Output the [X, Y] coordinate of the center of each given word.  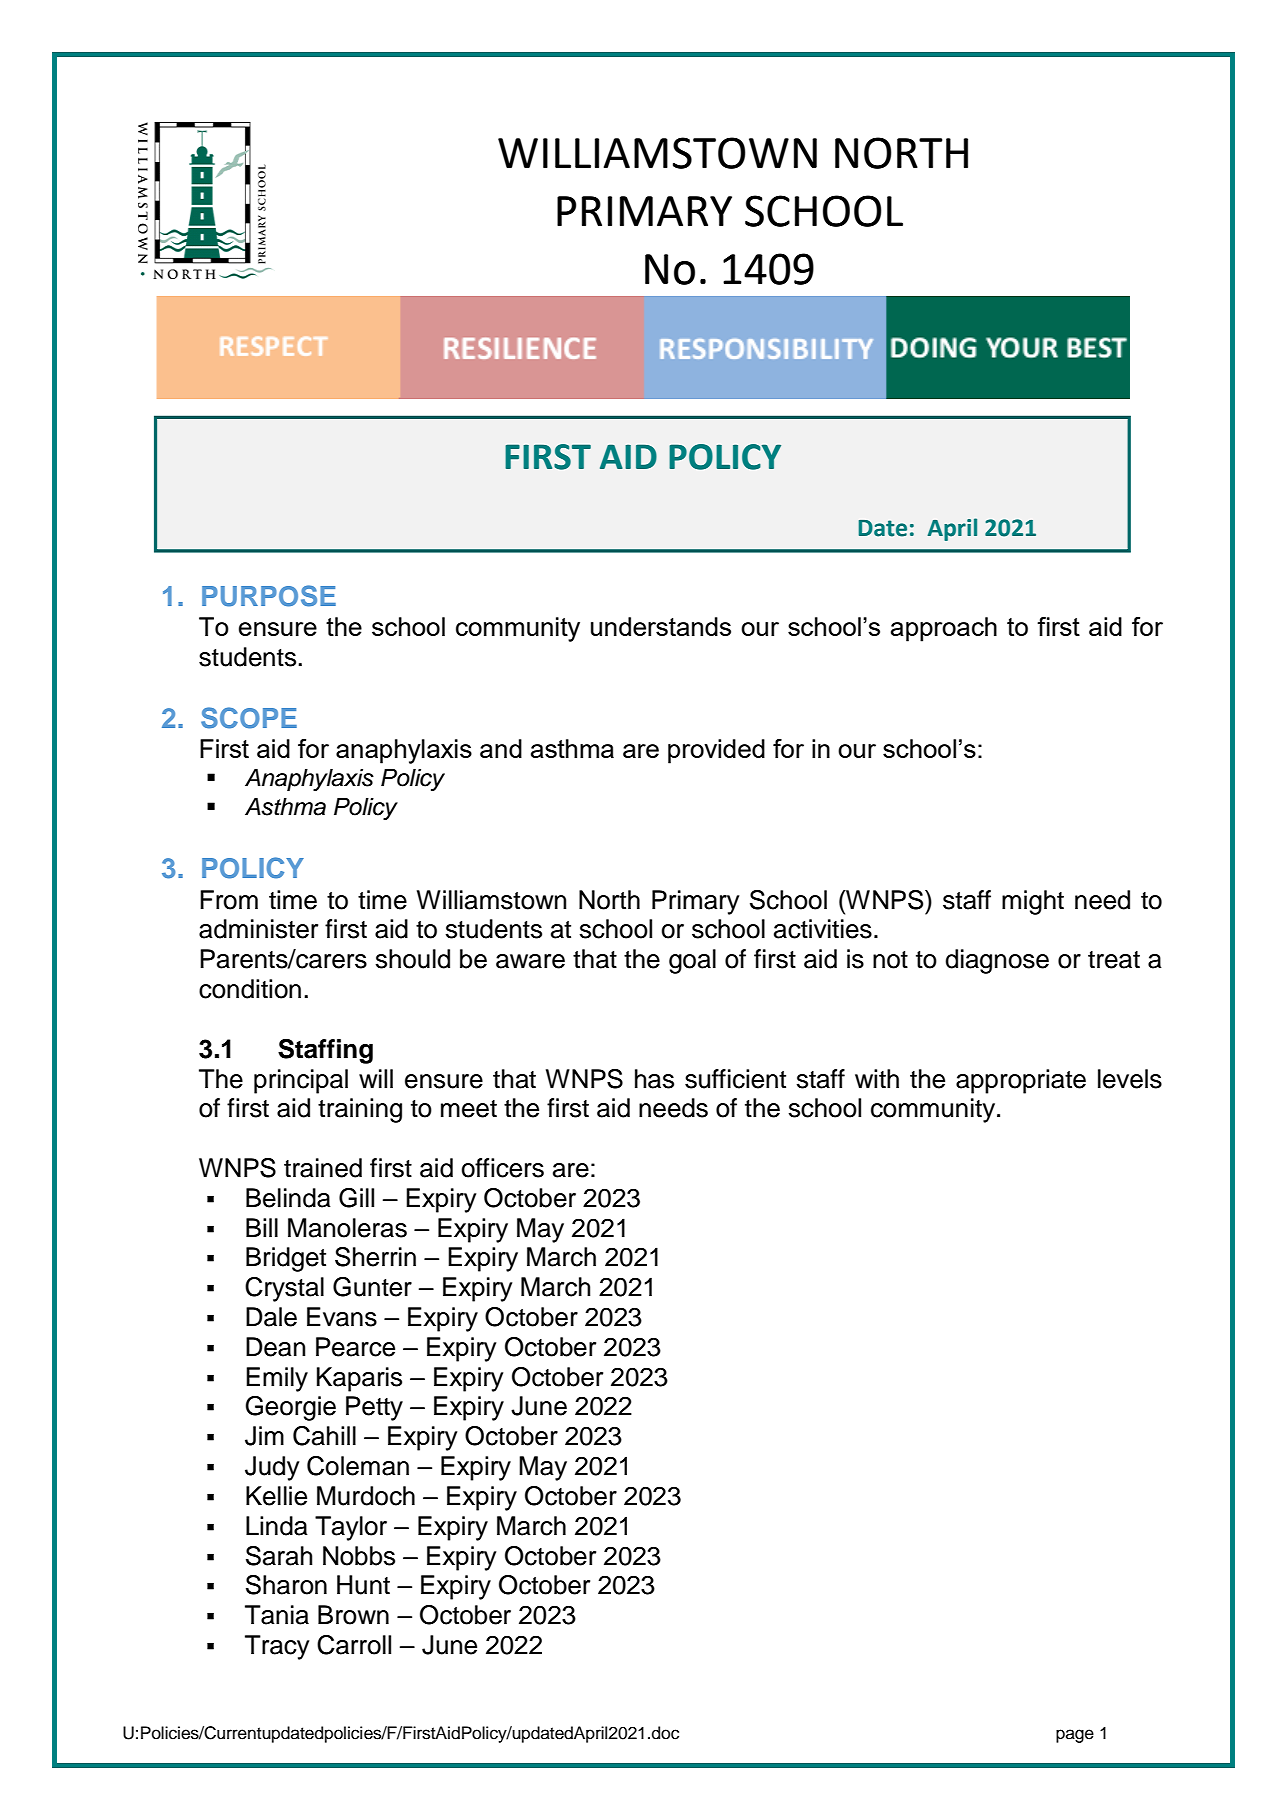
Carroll [354, 1645]
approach [944, 629]
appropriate [1021, 1081]
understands [661, 626]
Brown [353, 1615]
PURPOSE [269, 596]
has [654, 1079]
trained [323, 1168]
